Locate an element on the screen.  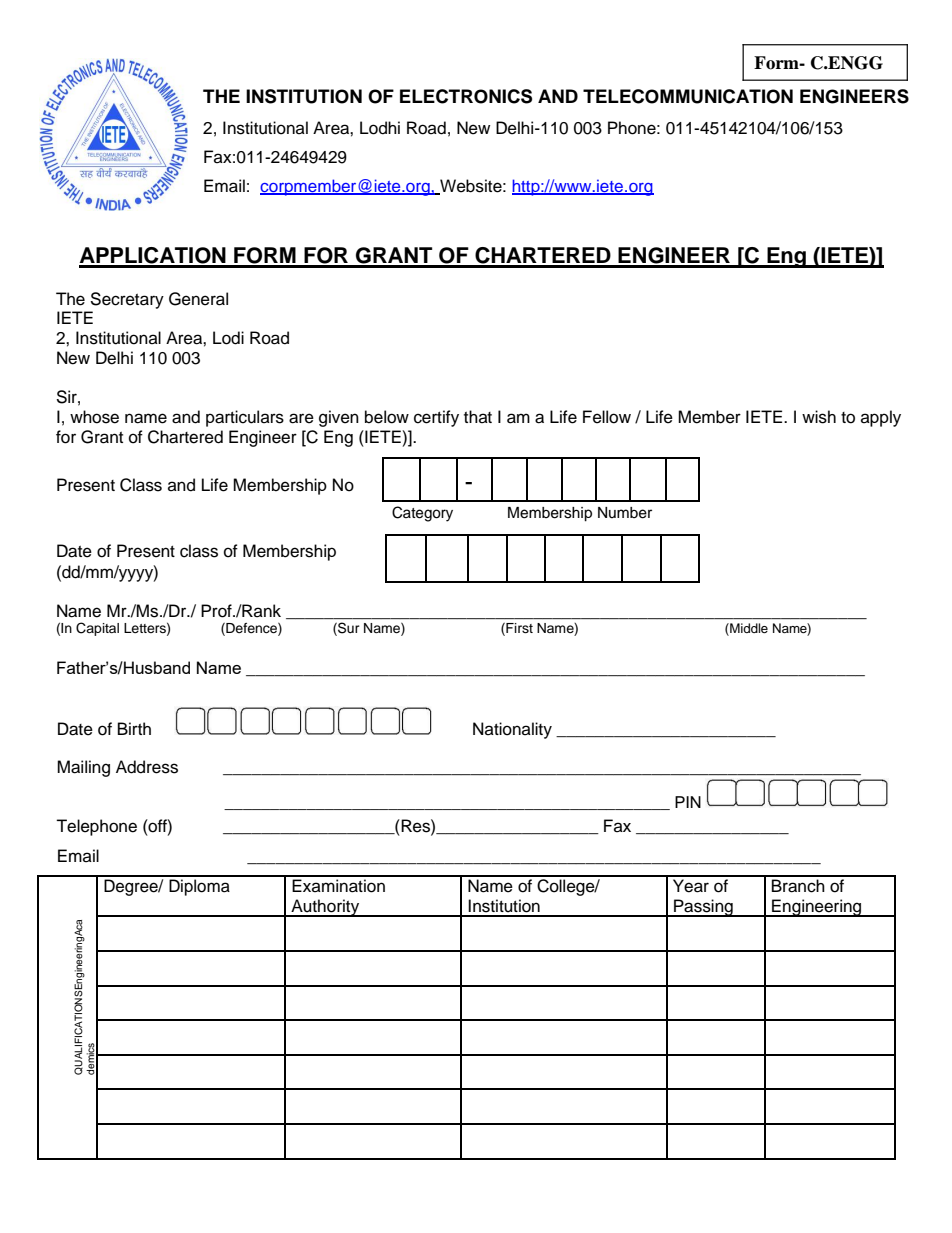
First is located at coordinates (518, 629).
